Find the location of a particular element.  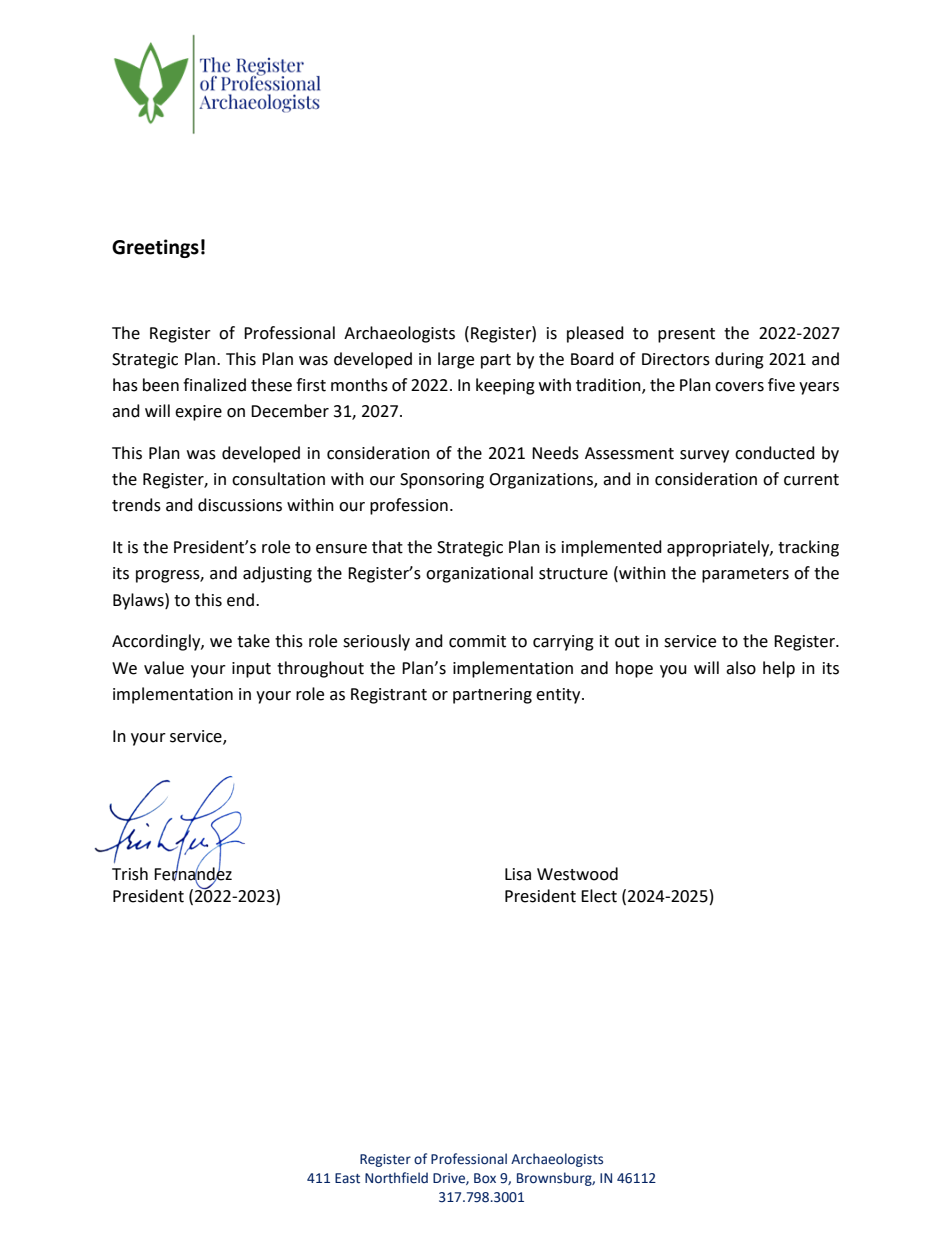

large is located at coordinates (456, 360).
